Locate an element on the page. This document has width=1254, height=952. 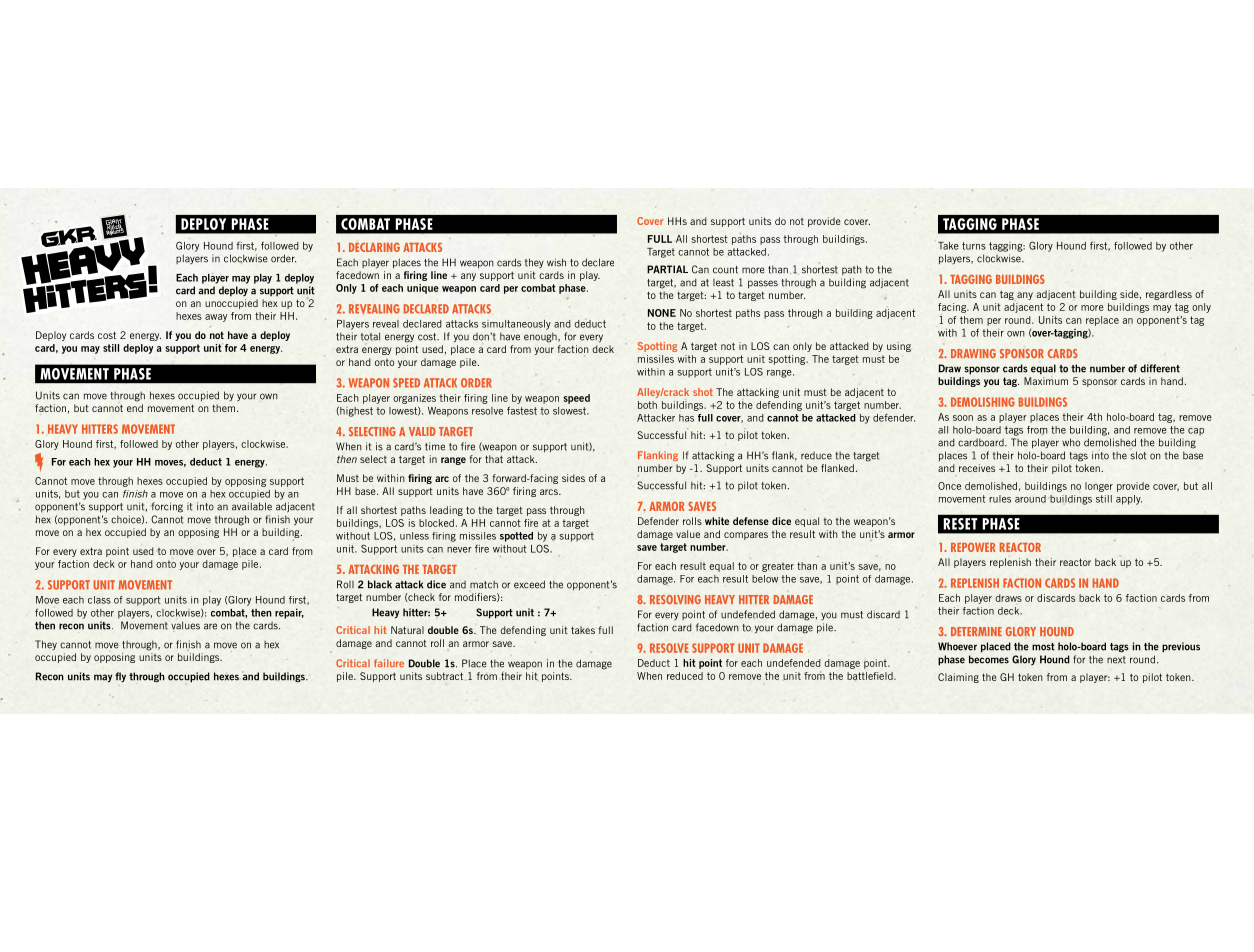
turns is located at coordinates (974, 246).
